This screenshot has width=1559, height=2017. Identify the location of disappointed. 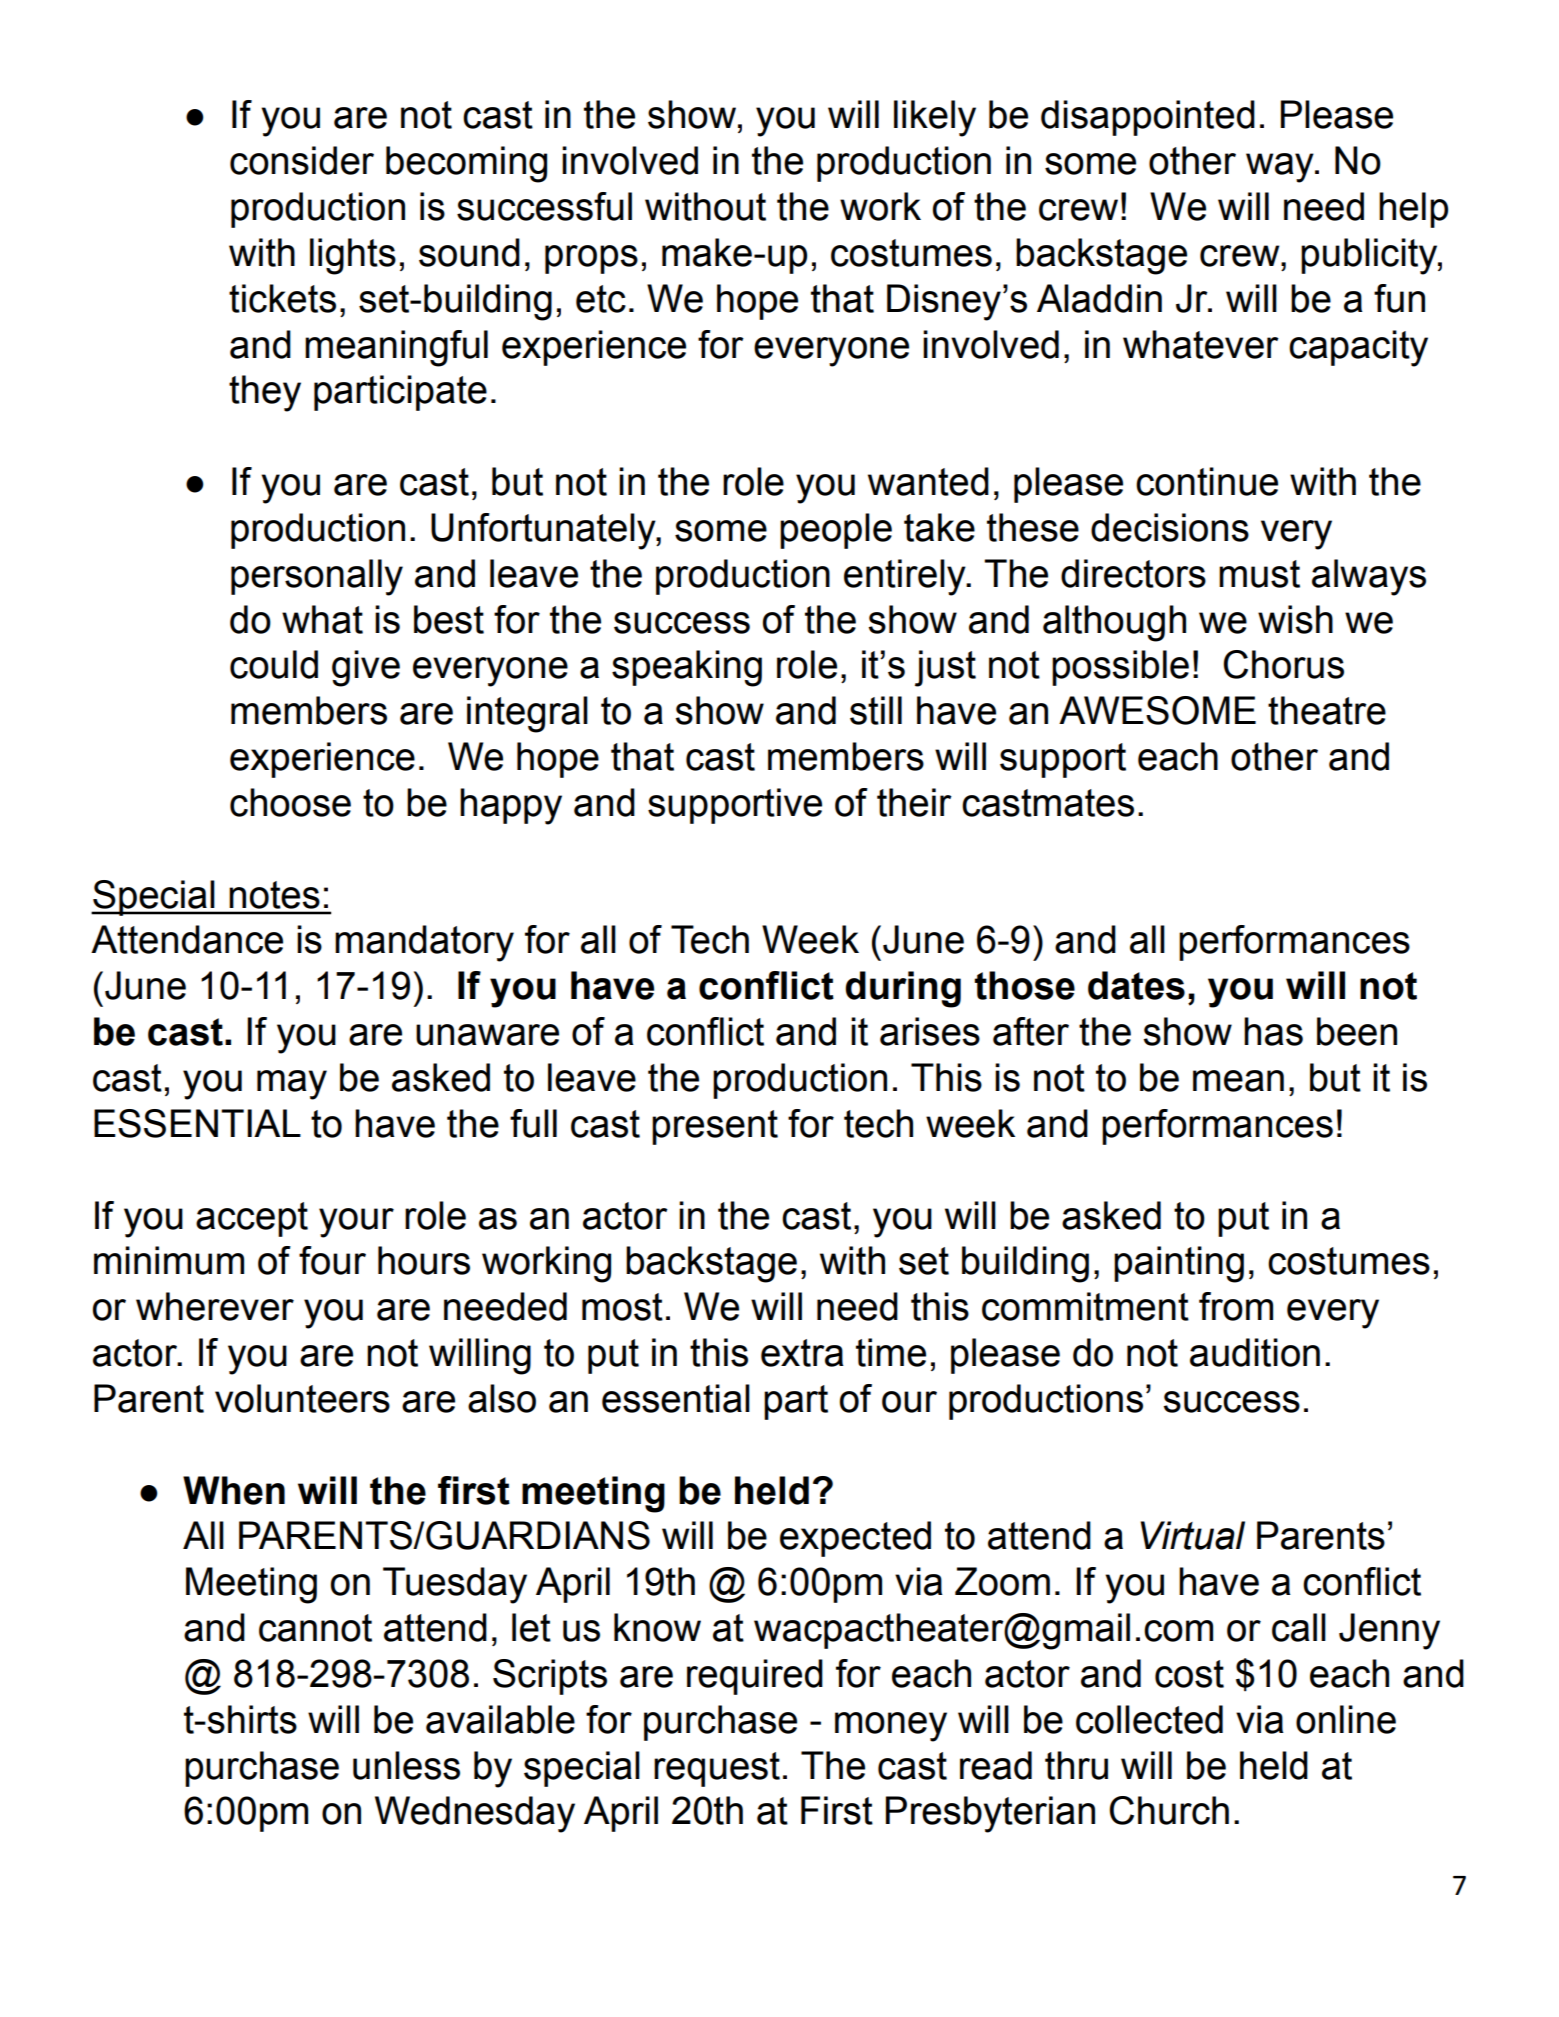
(1148, 118).
